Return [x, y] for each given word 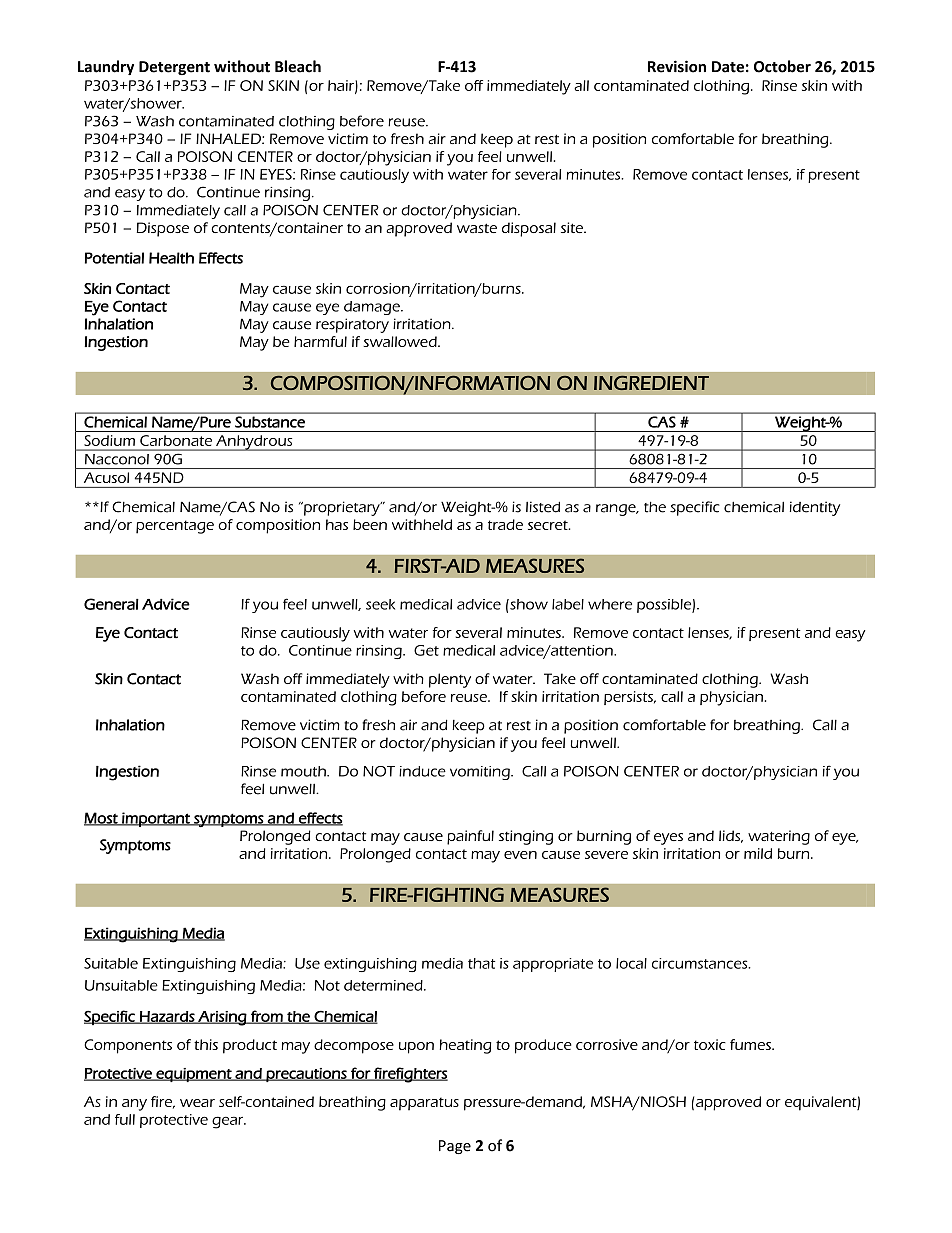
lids [731, 836]
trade [505, 524]
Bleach [298, 66]
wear [197, 1103]
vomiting [481, 773]
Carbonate [176, 440]
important [156, 819]
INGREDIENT [651, 383]
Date [728, 67]
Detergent [174, 68]
